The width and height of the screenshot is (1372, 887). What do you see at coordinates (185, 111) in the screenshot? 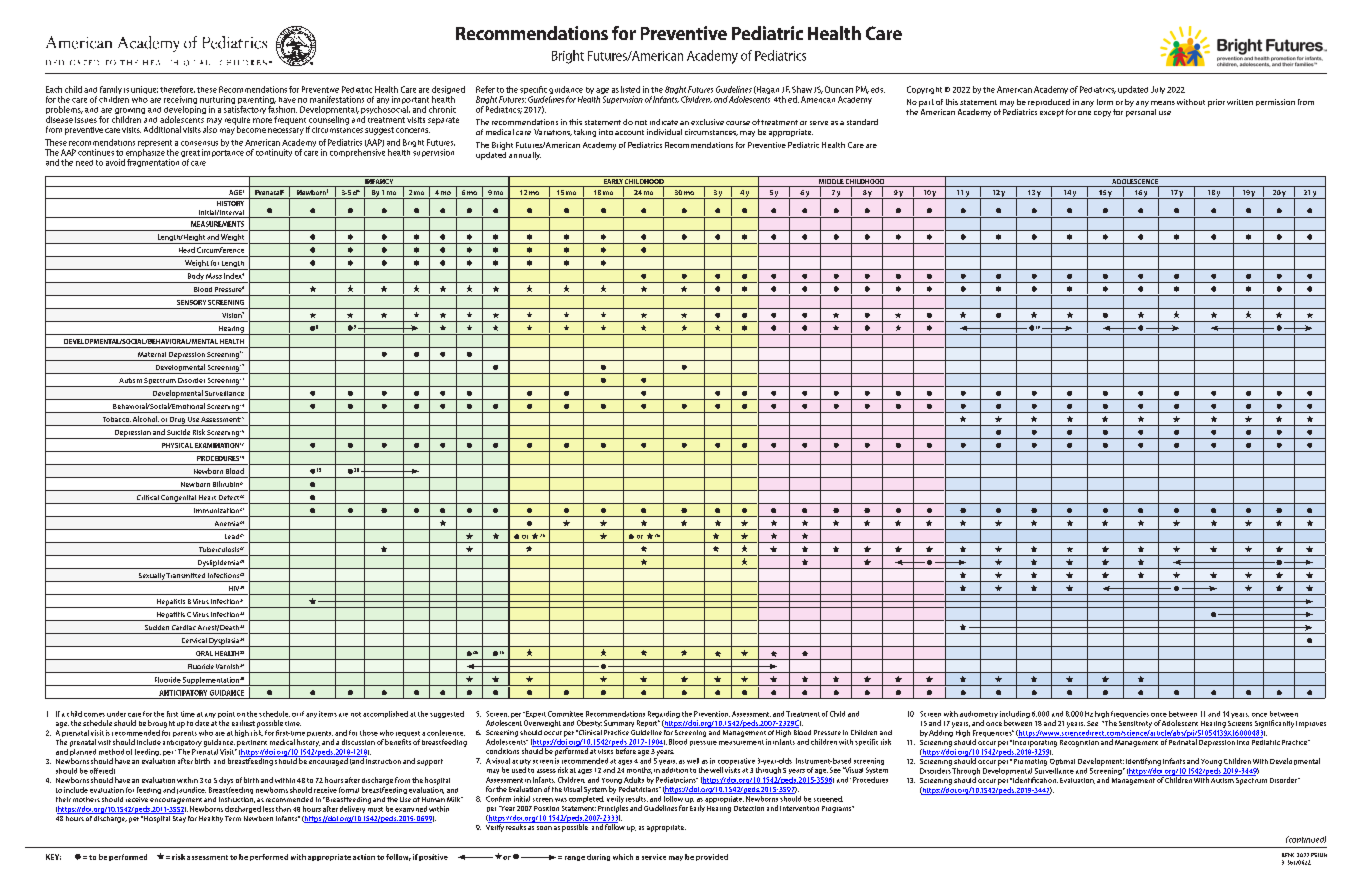
I see `developing` at bounding box center [185, 111].
